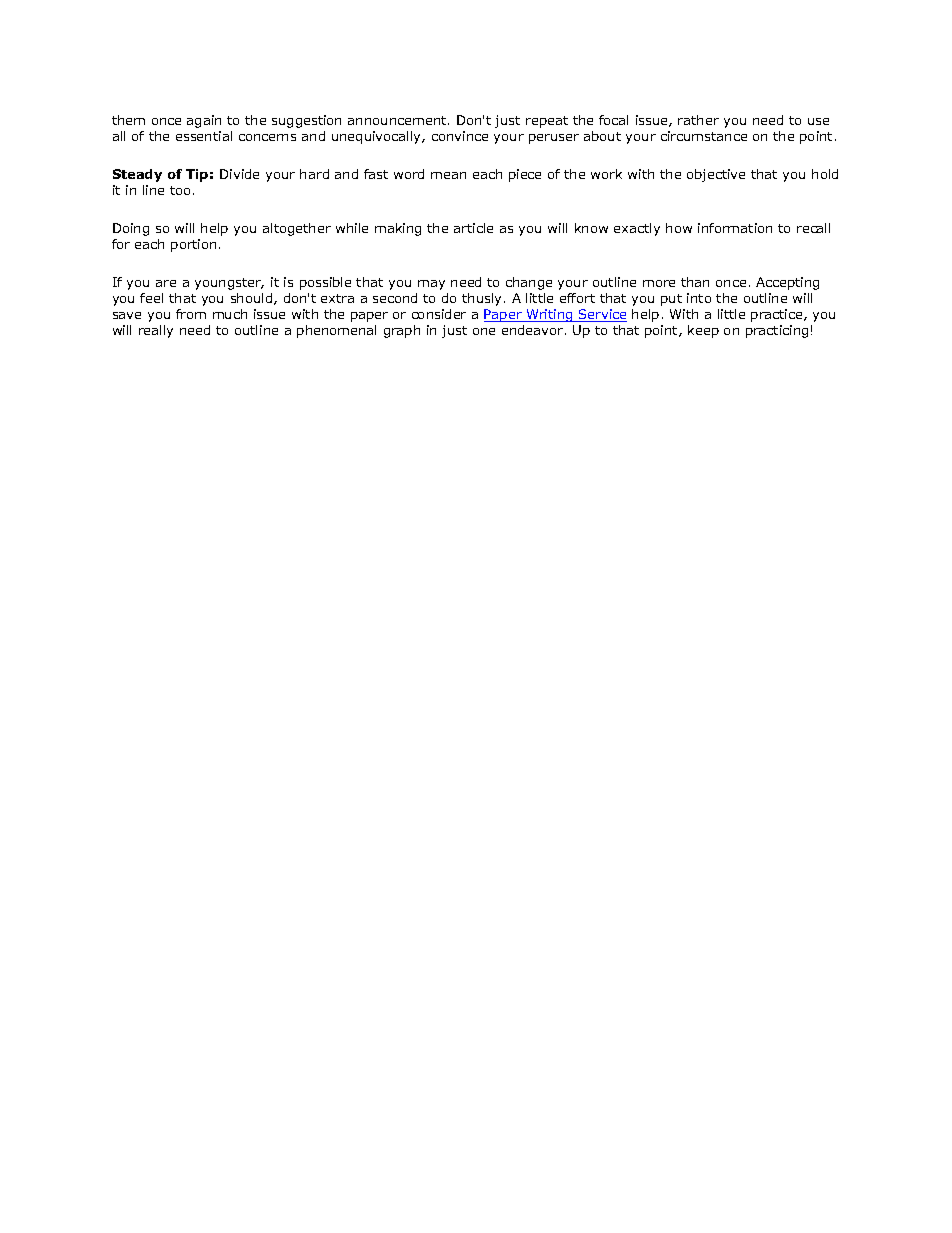 The height and width of the document is (1233, 952). I want to click on article, so click(473, 228).
